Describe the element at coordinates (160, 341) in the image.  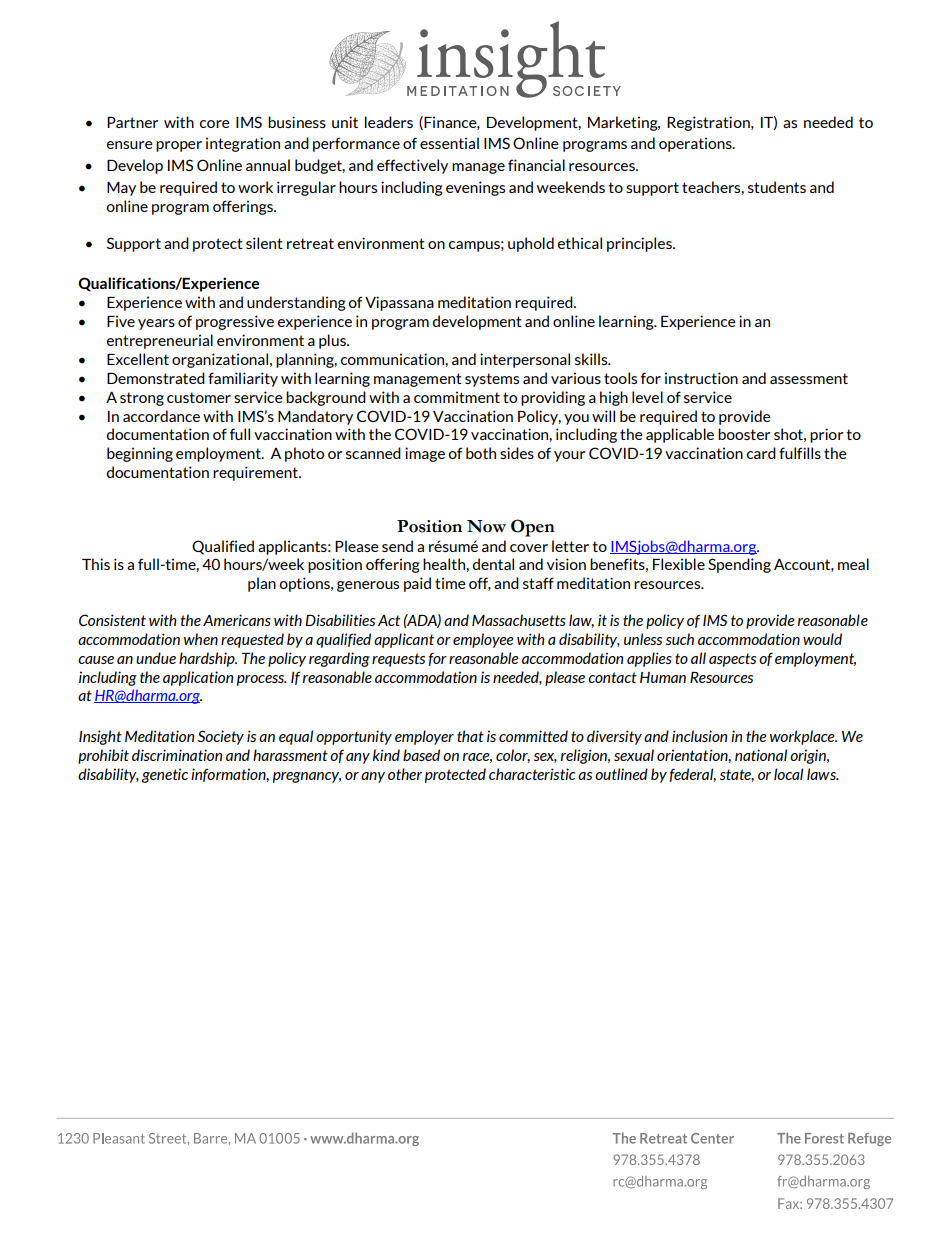
I see `entrepreneurial` at that location.
